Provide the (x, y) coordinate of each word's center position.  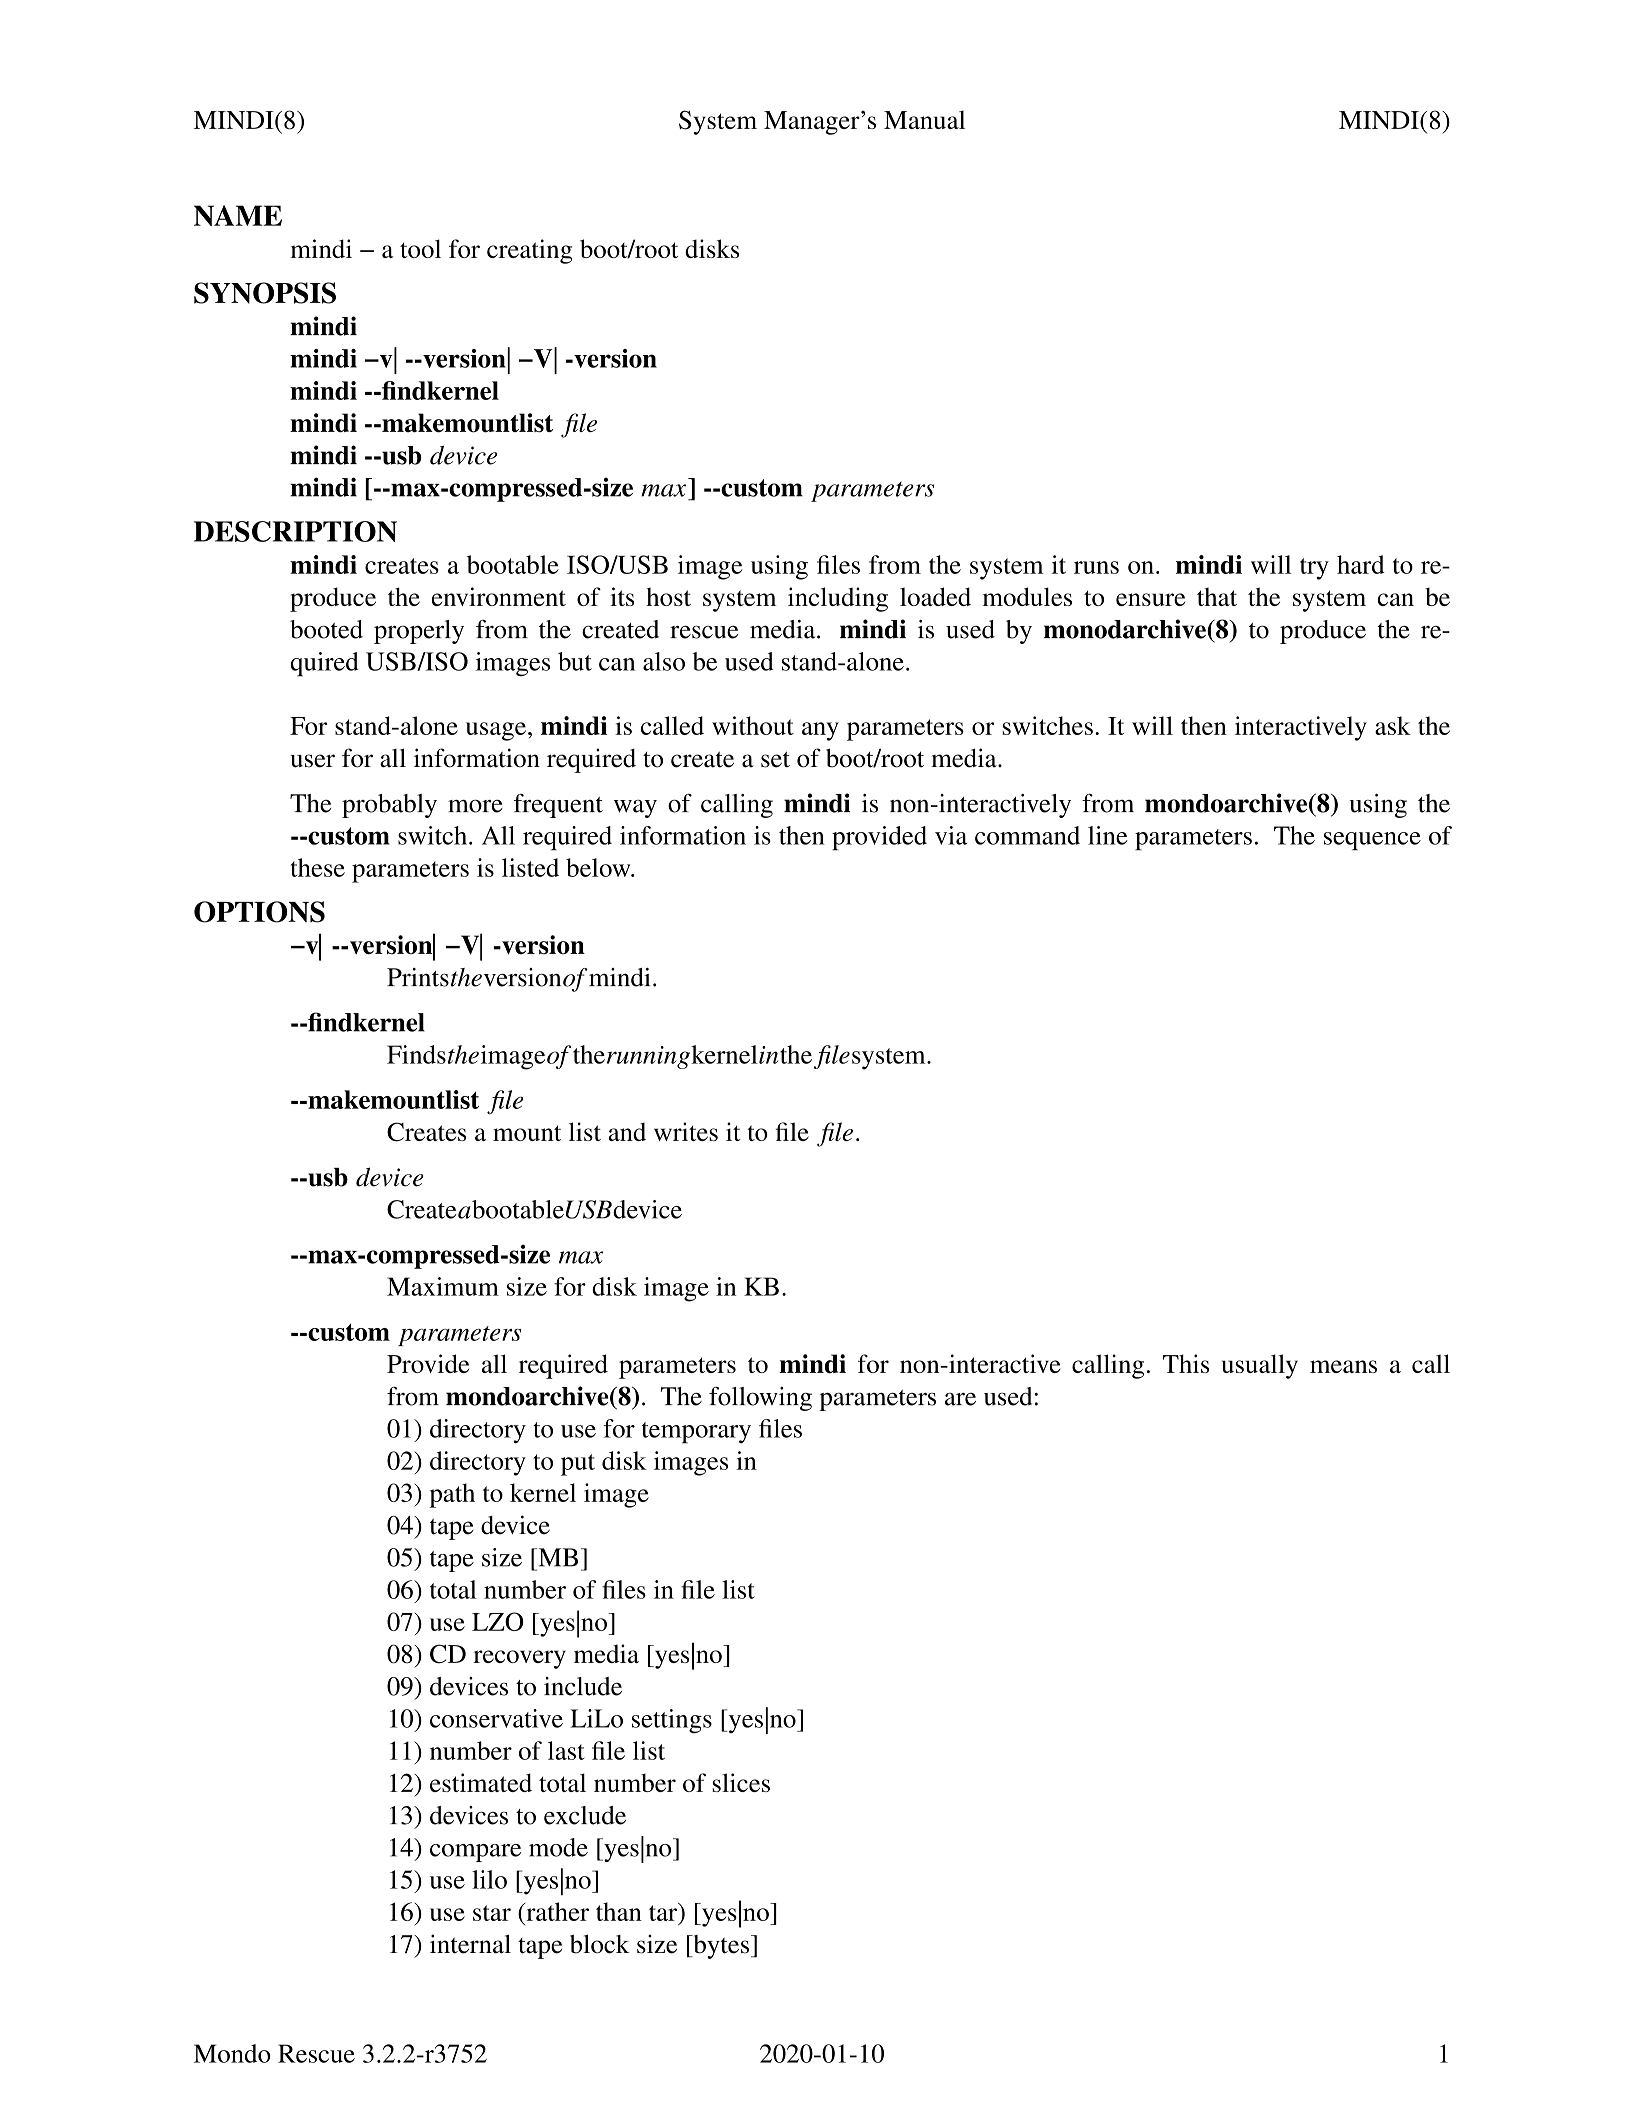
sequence (1372, 841)
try (1314, 569)
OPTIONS (259, 912)
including (838, 599)
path (452, 1495)
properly (419, 632)
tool (420, 248)
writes (686, 1131)
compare (475, 1853)
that (1217, 596)
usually (1260, 1366)
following (760, 1399)
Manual (924, 119)
